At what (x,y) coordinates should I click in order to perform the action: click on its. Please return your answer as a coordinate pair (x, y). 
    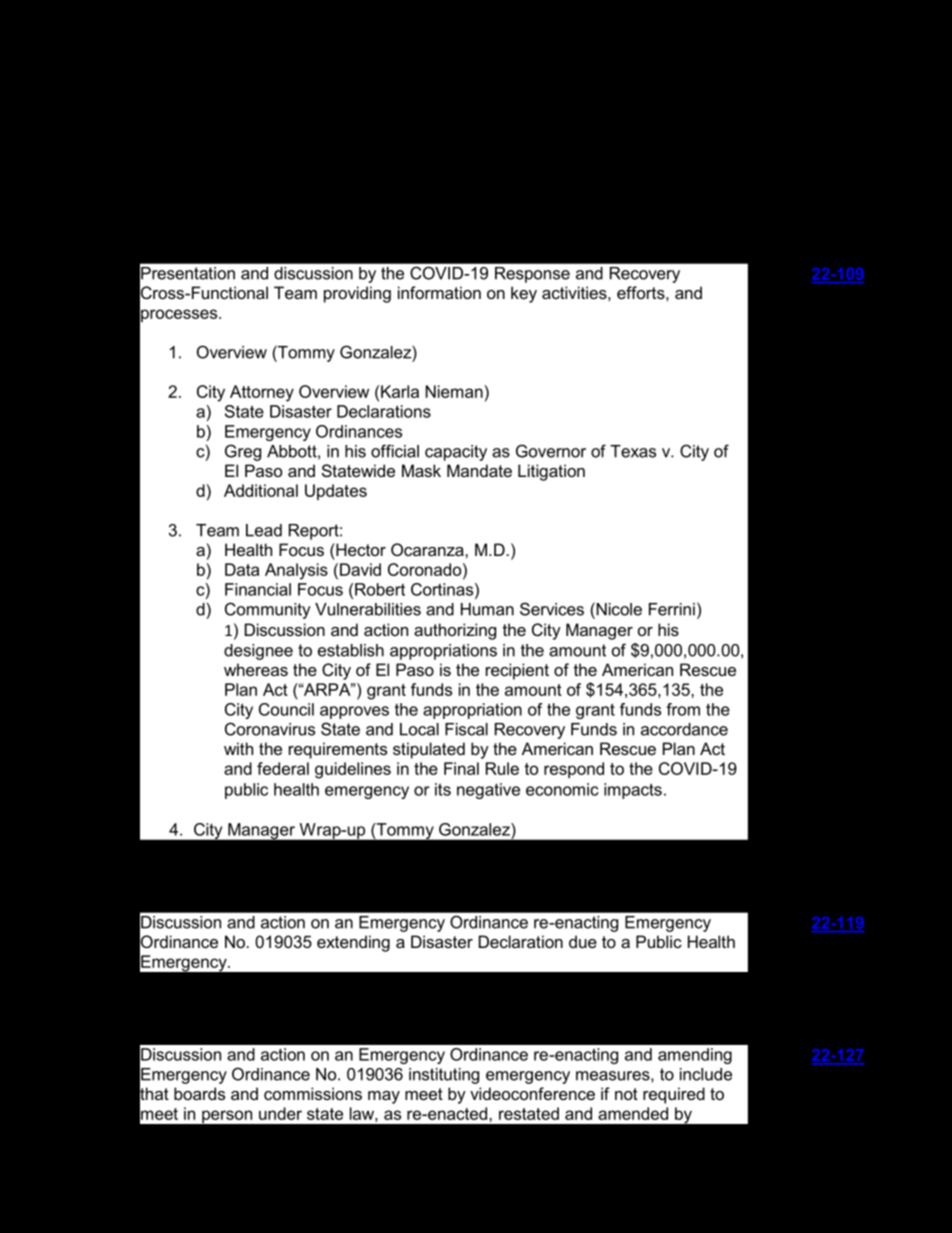
    Looking at the image, I should click on (443, 789).
